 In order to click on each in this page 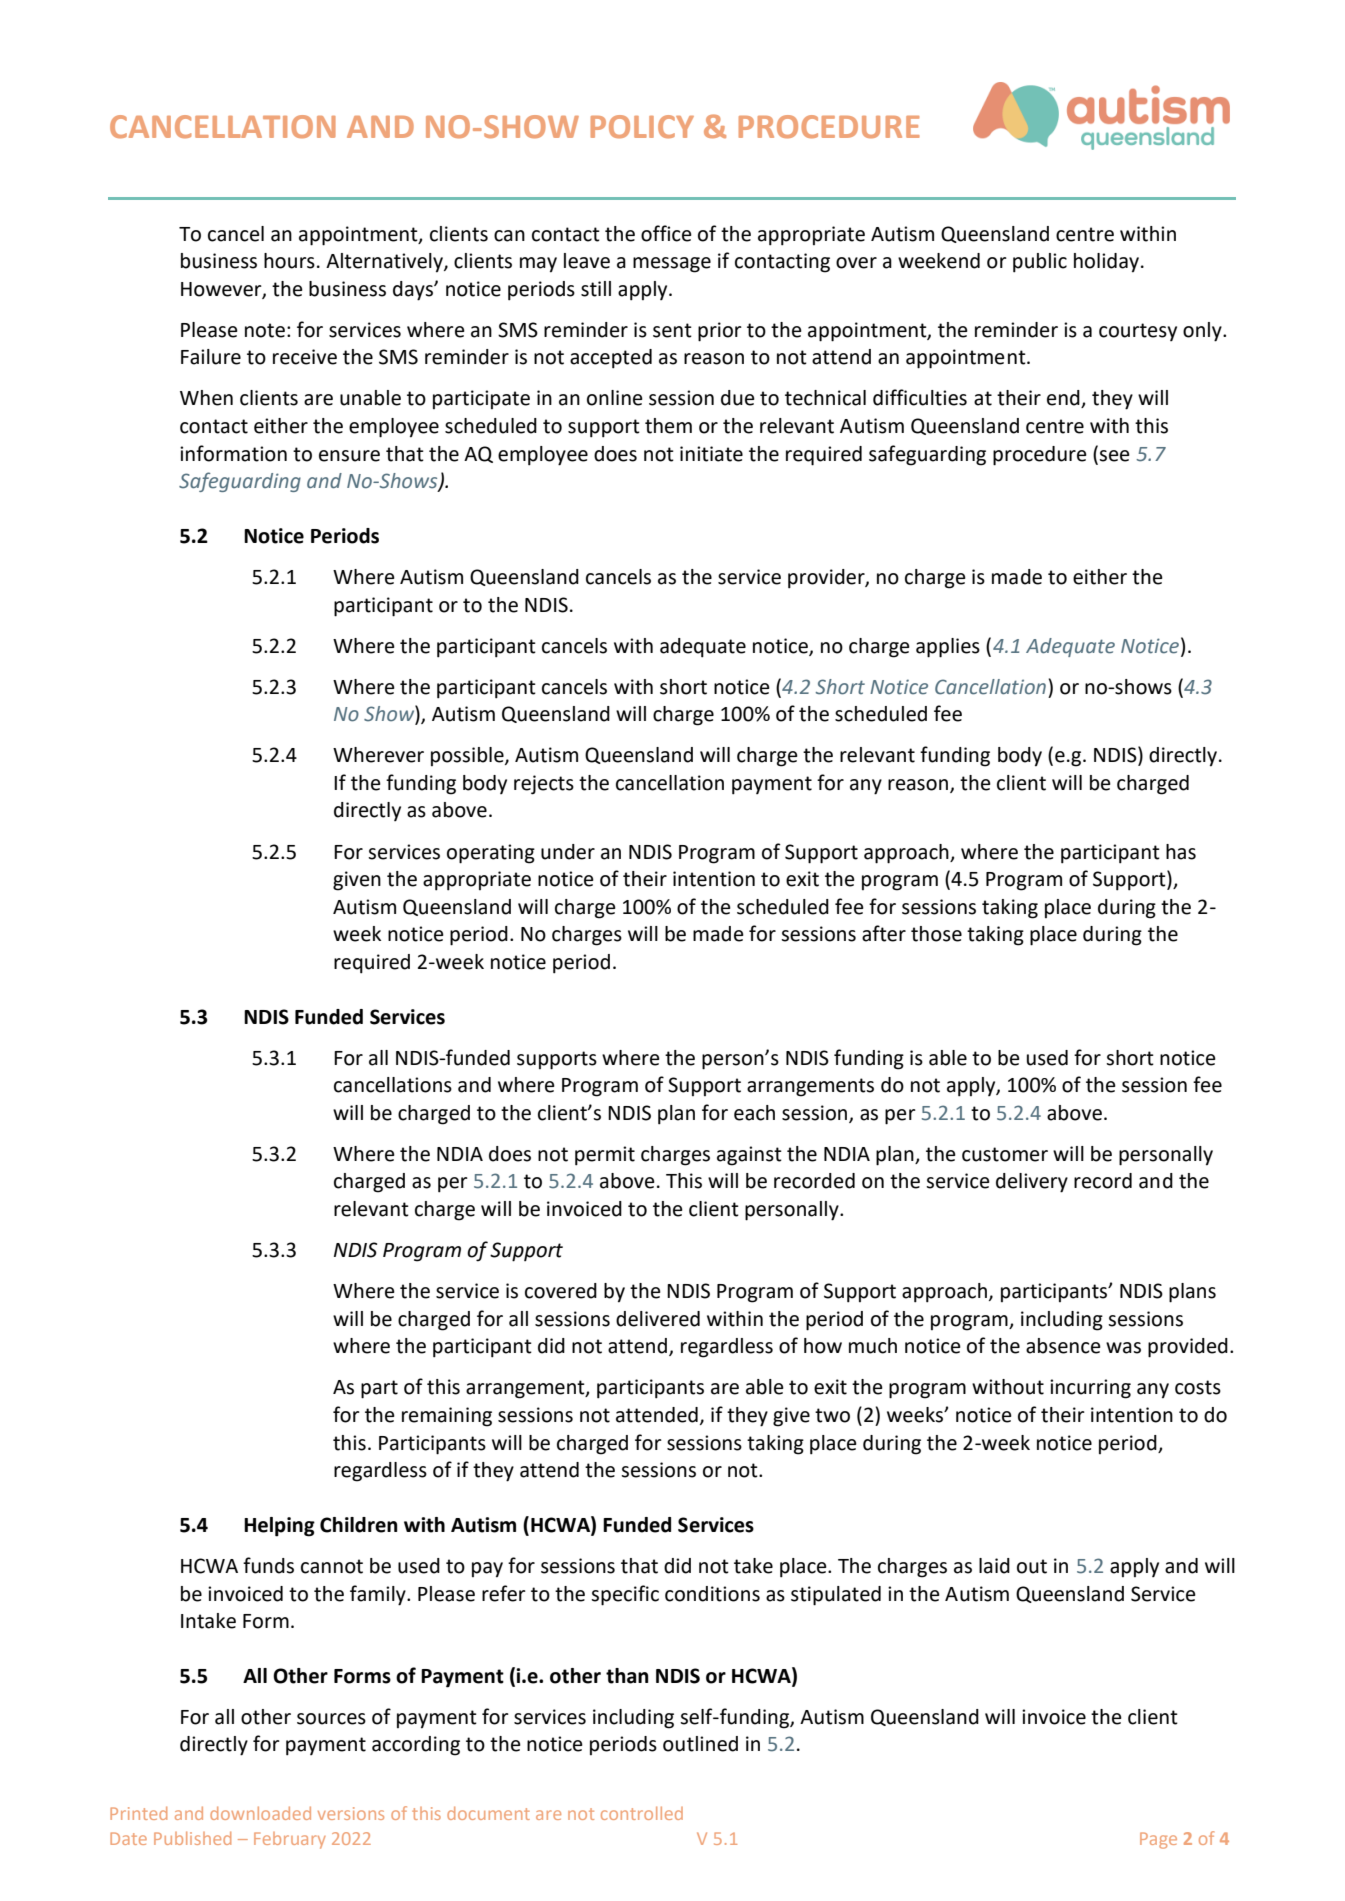, I will do `click(754, 1113)`.
